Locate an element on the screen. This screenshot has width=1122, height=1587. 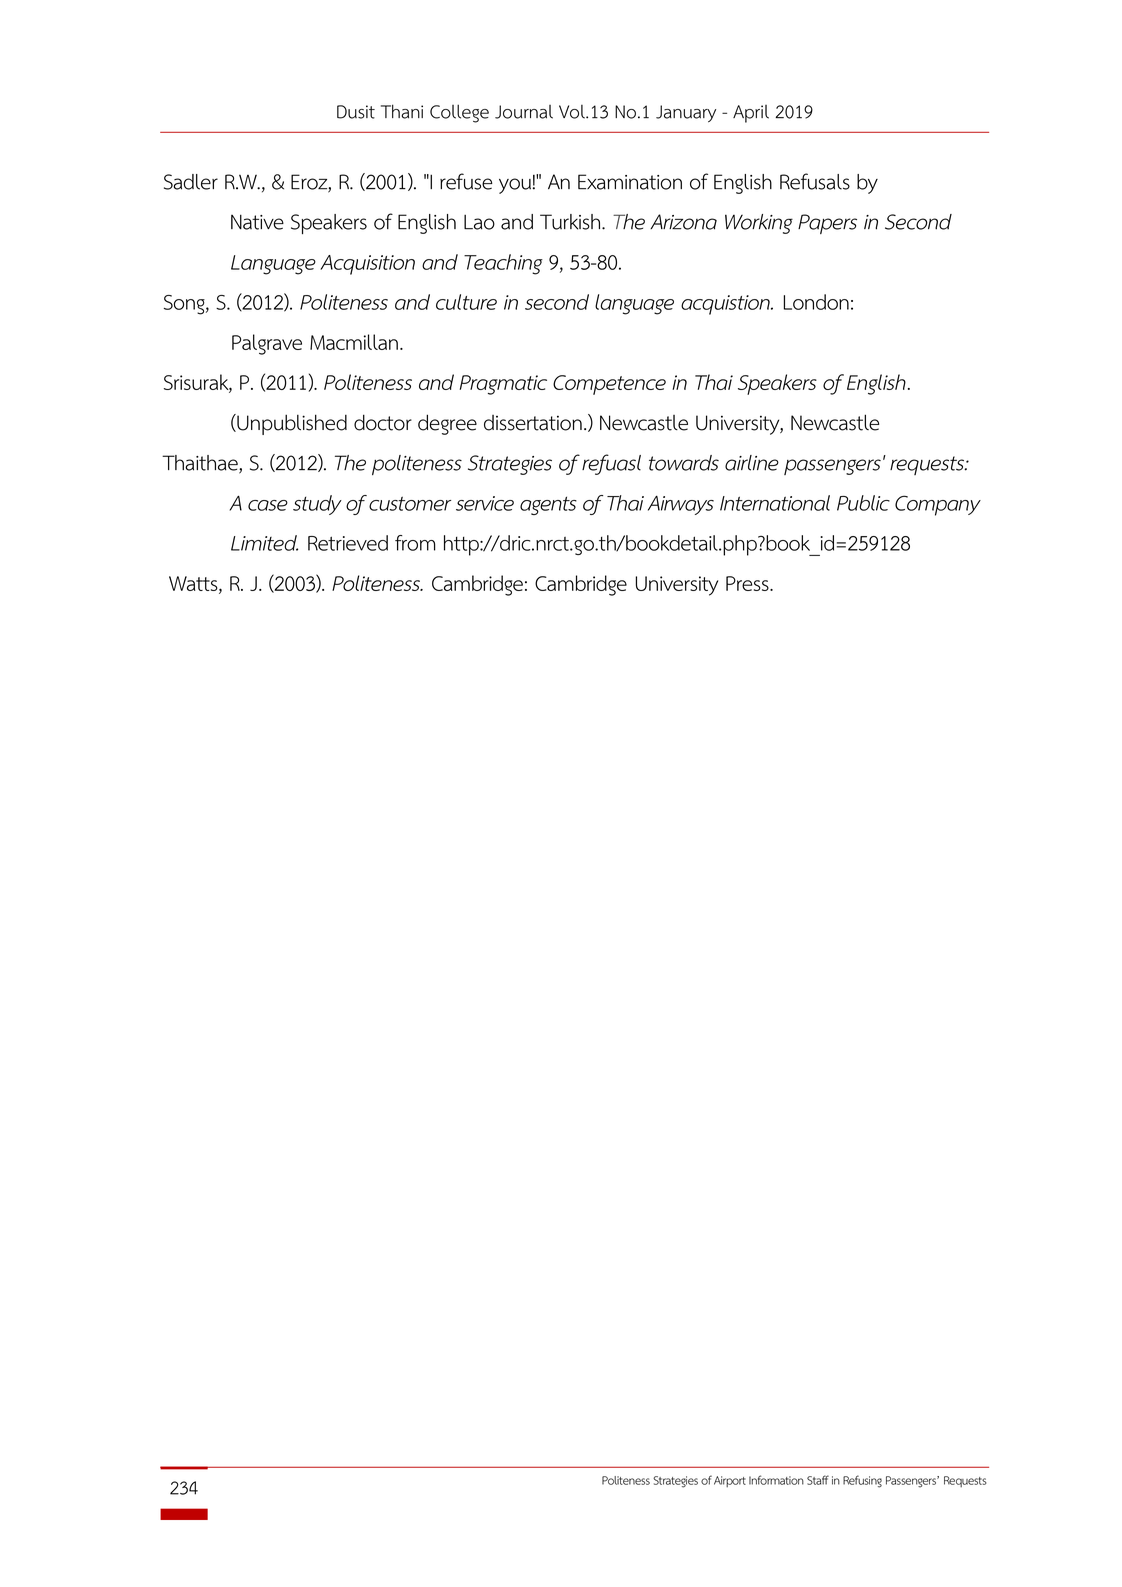
International is located at coordinates (775, 503).
